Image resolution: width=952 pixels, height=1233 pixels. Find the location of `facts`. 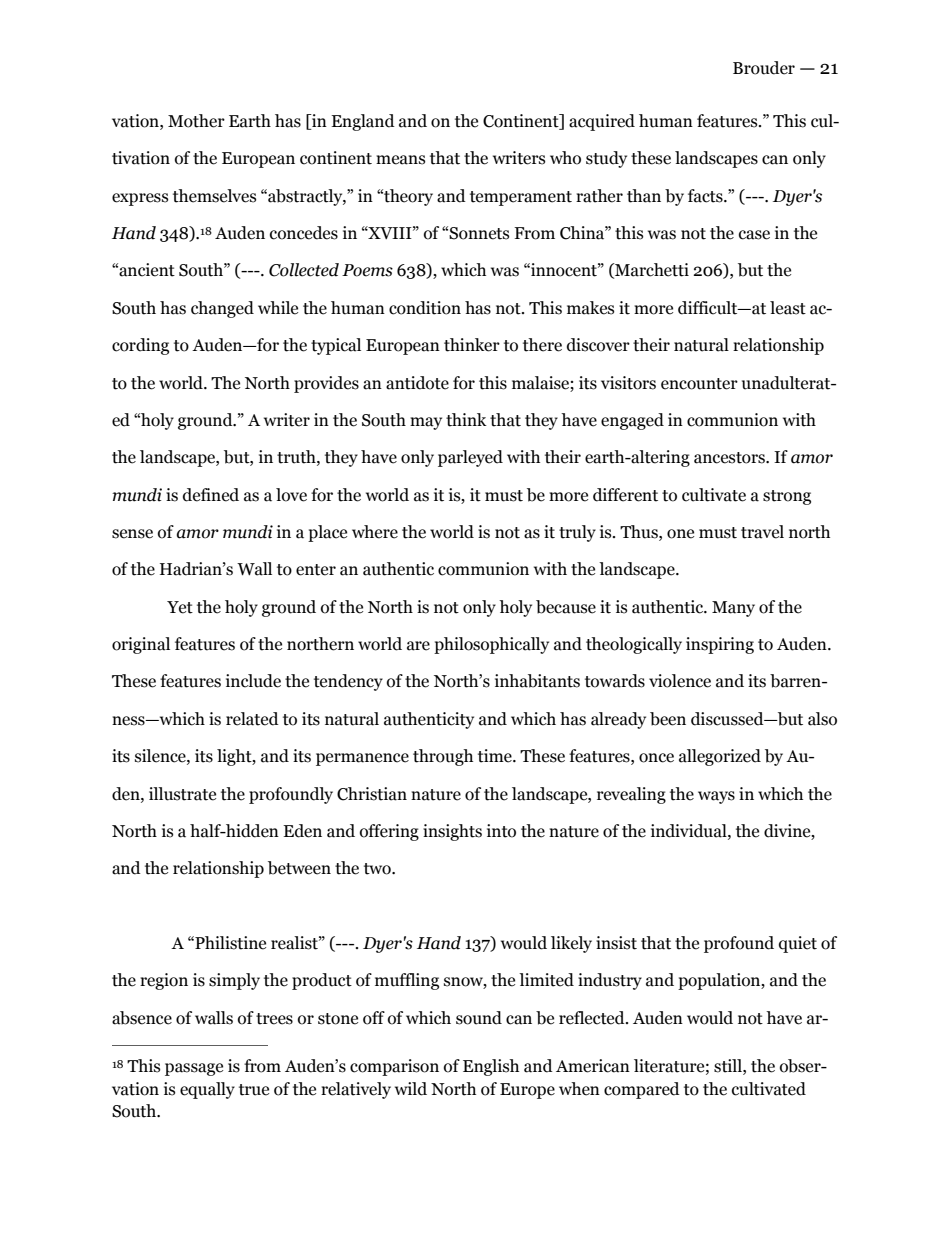

facts is located at coordinates (706, 196).
